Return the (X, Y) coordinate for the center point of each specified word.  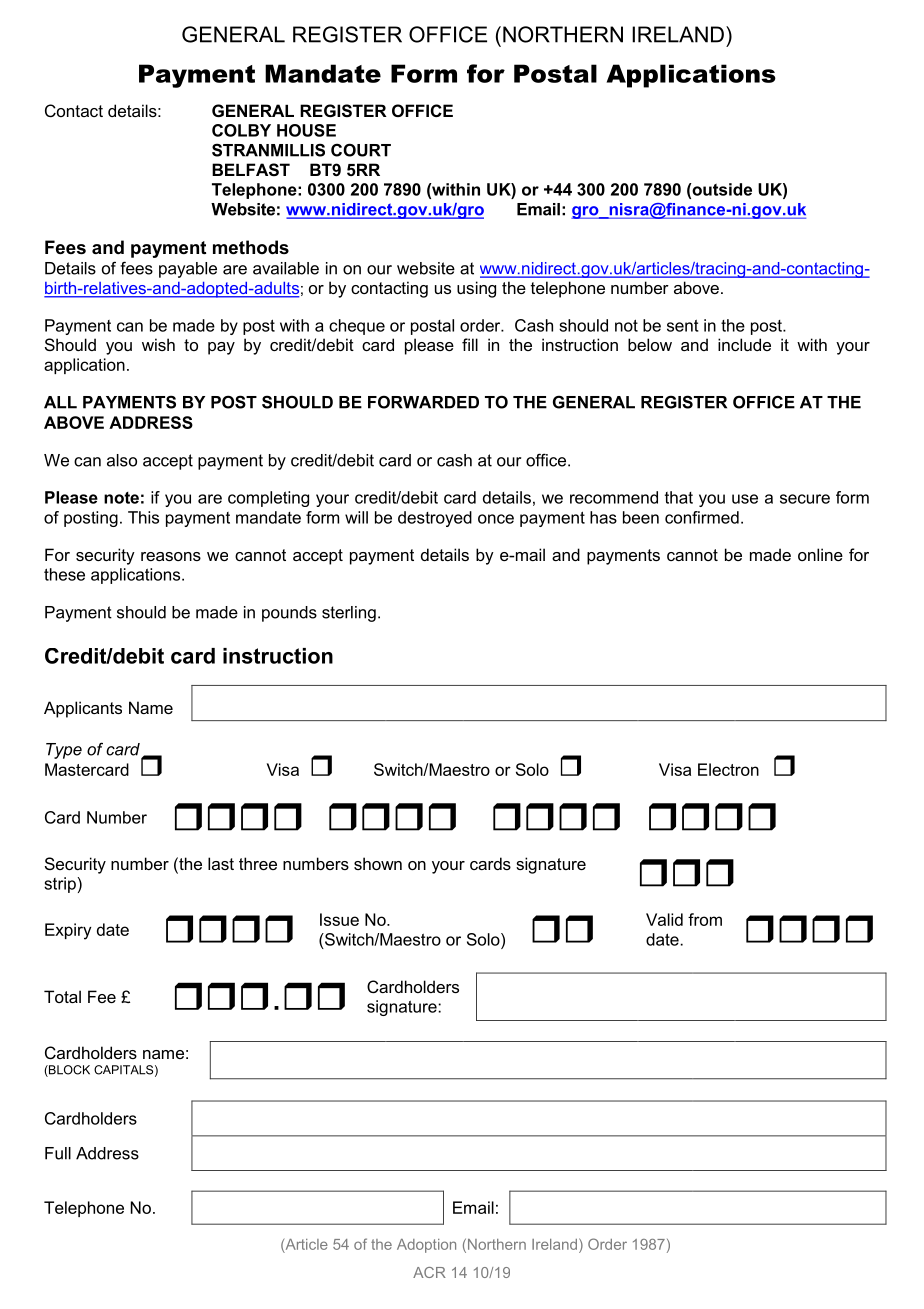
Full (58, 1153)
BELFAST (251, 170)
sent (683, 325)
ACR (429, 1272)
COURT (361, 150)
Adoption (426, 1246)
